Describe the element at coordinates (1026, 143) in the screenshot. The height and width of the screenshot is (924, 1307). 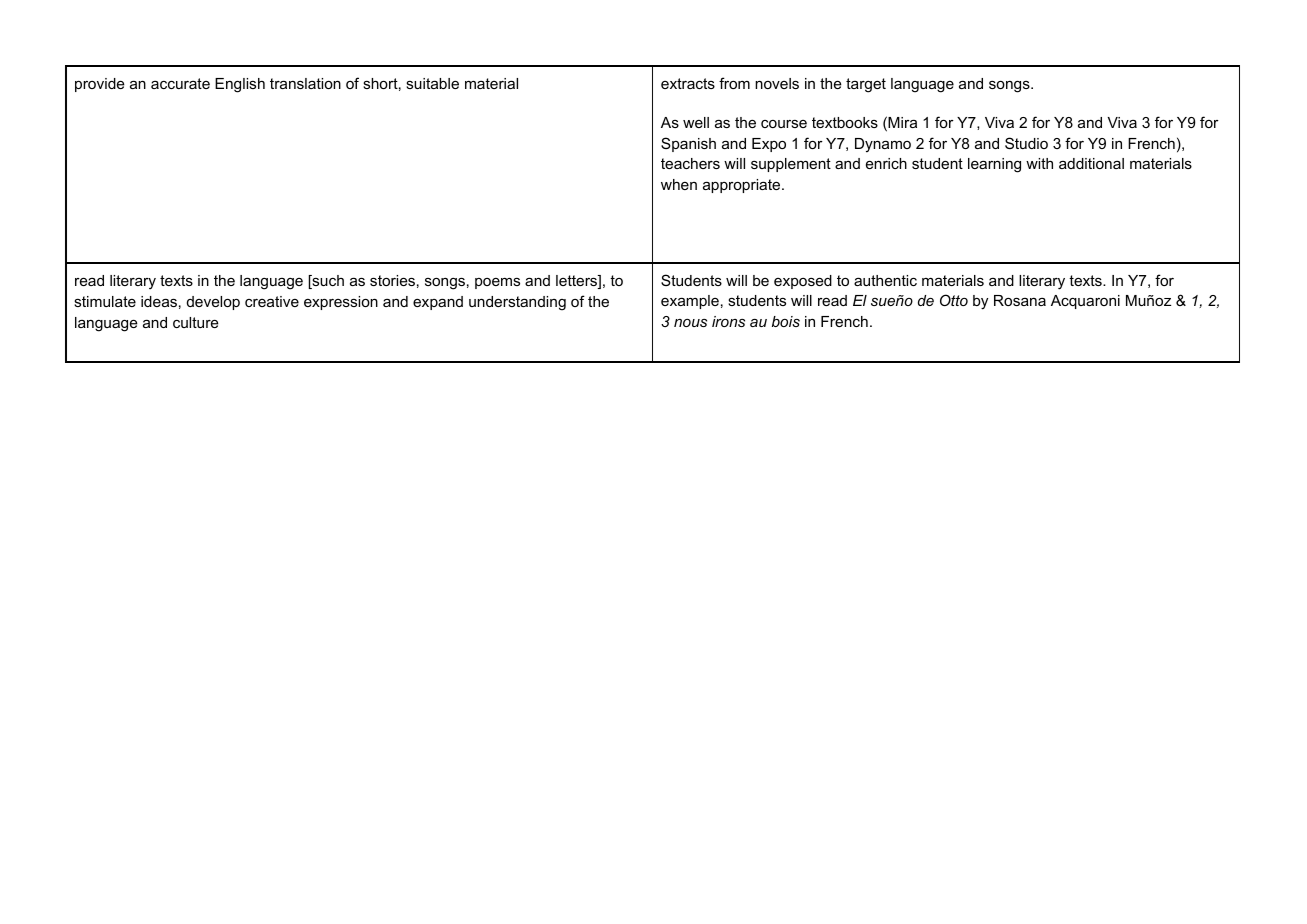
I see `Studio` at that location.
